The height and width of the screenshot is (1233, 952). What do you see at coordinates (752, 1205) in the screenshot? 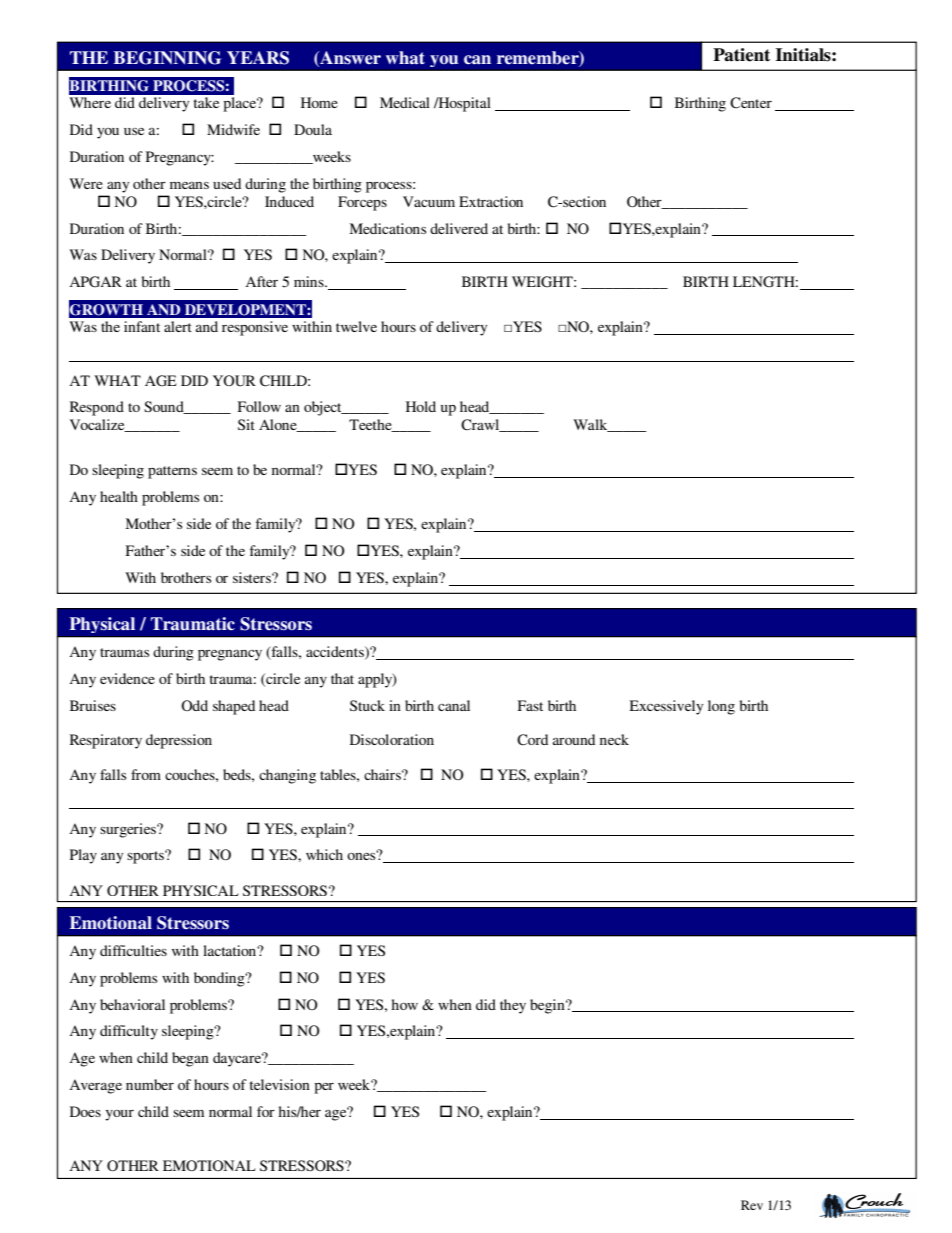
I see `Rev` at bounding box center [752, 1205].
